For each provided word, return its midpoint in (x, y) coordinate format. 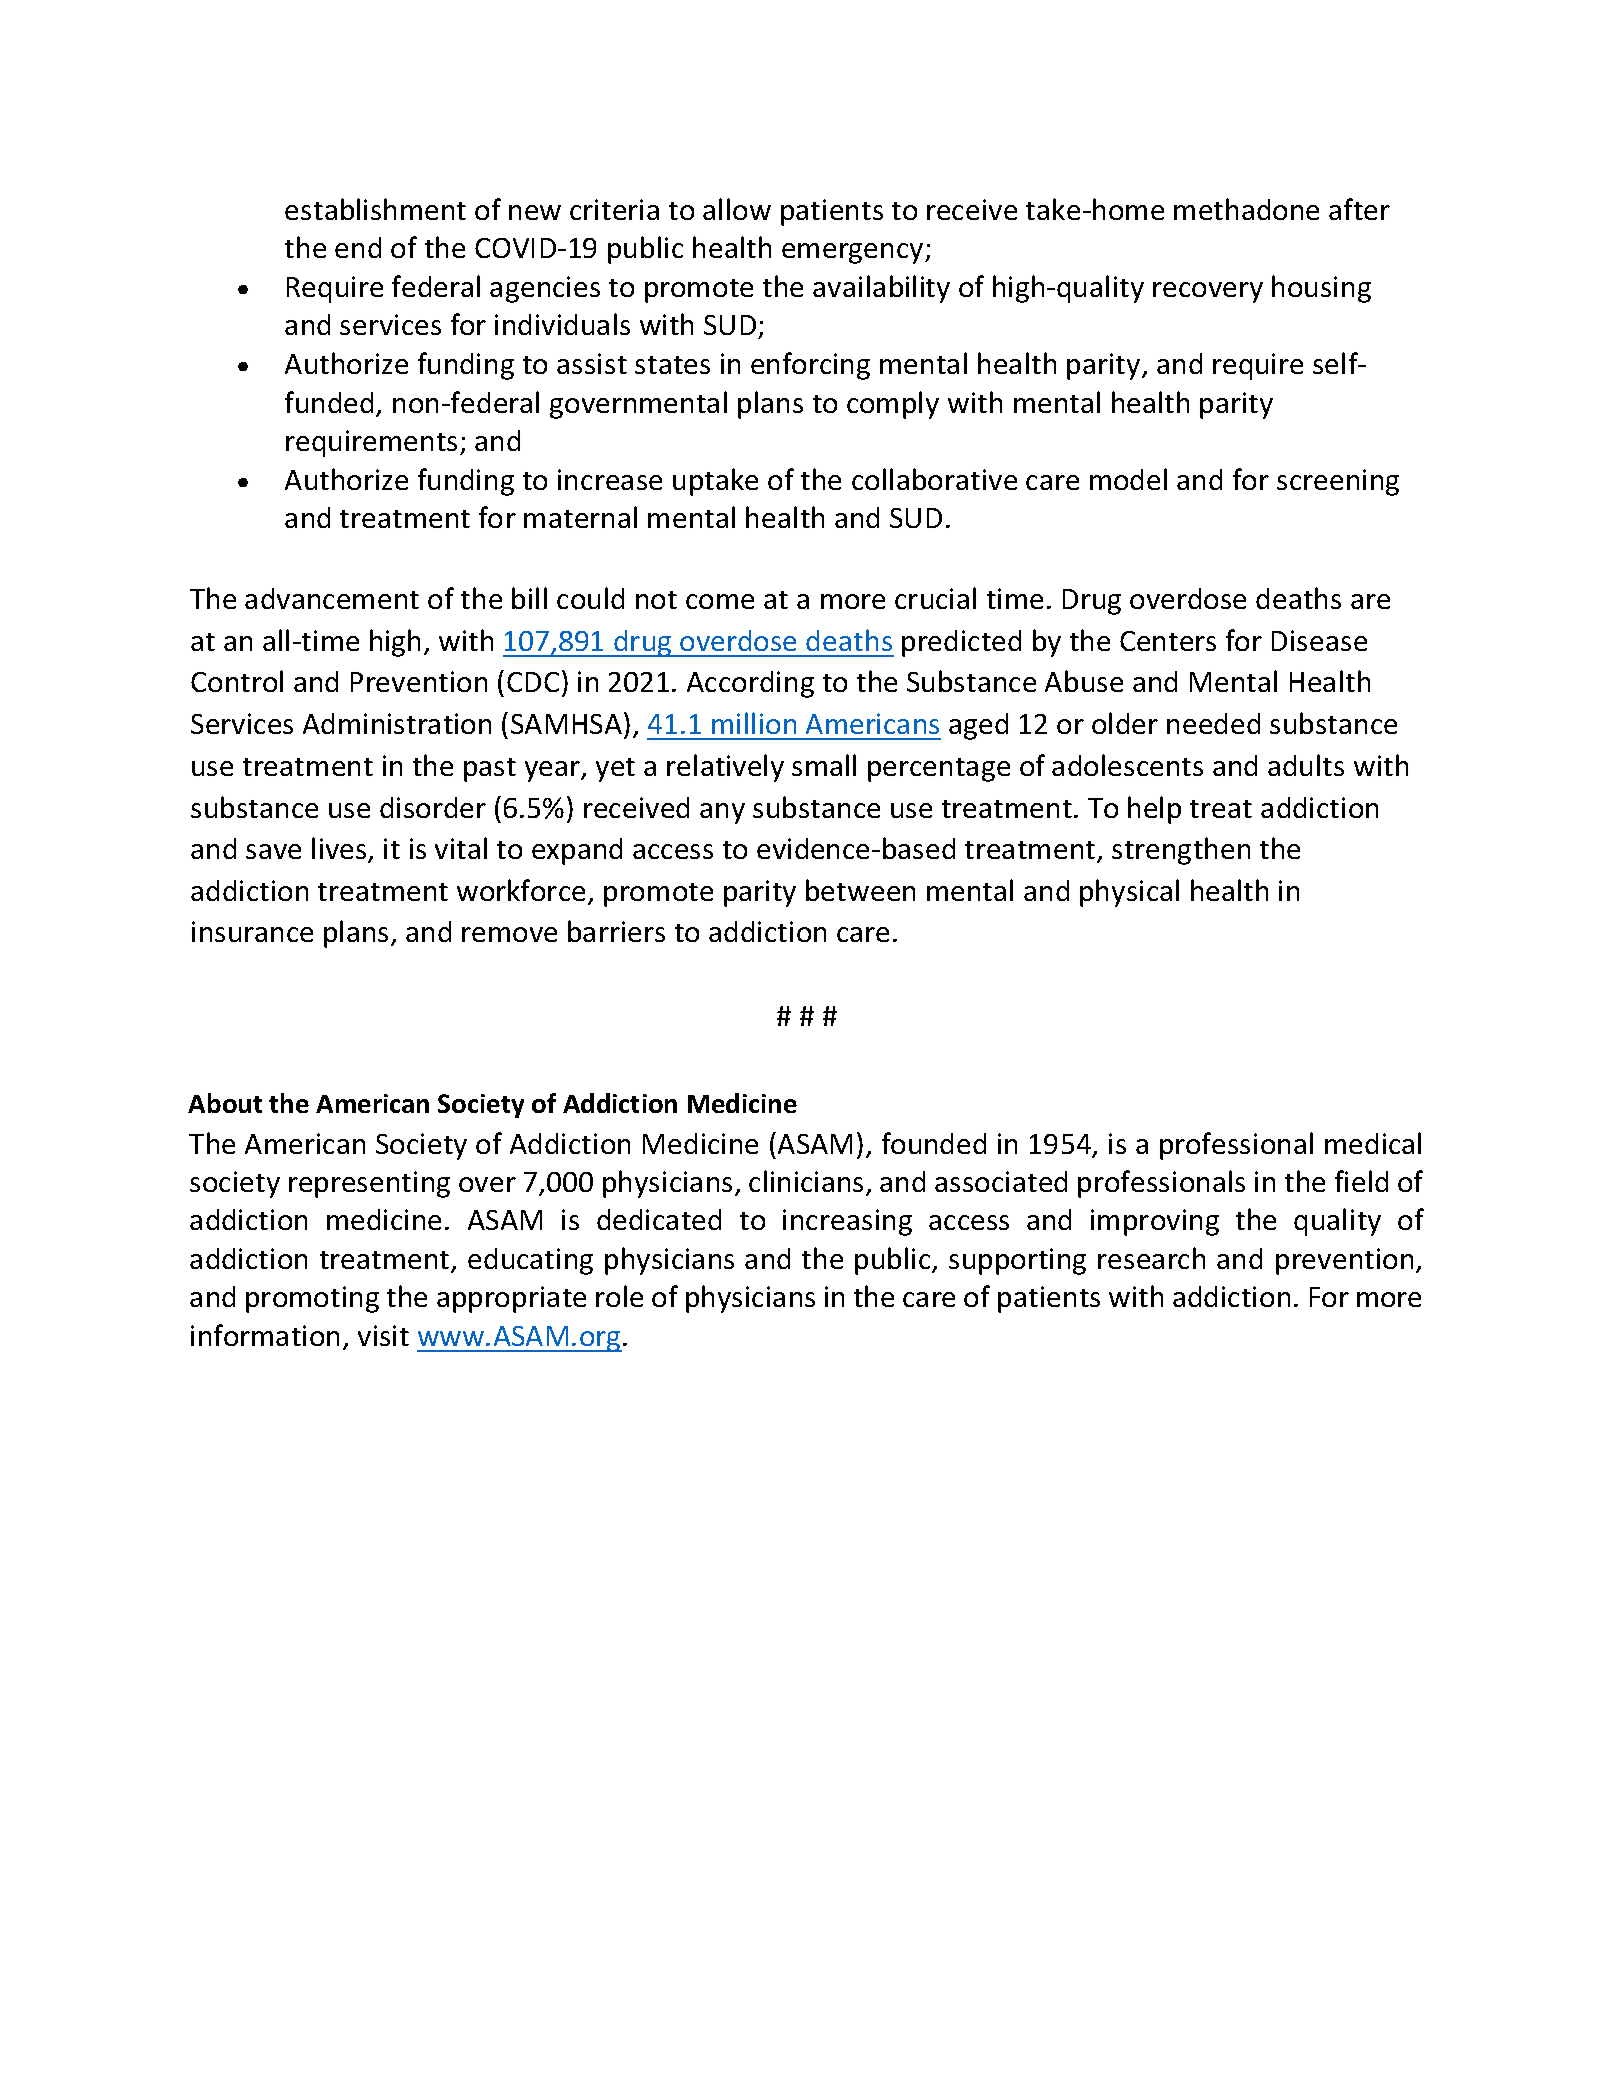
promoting (312, 1299)
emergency (854, 253)
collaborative (934, 479)
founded (934, 1143)
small (824, 765)
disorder (433, 807)
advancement (332, 598)
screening (1338, 482)
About (225, 1103)
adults (1306, 765)
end (358, 247)
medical (1373, 1143)
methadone (1246, 209)
